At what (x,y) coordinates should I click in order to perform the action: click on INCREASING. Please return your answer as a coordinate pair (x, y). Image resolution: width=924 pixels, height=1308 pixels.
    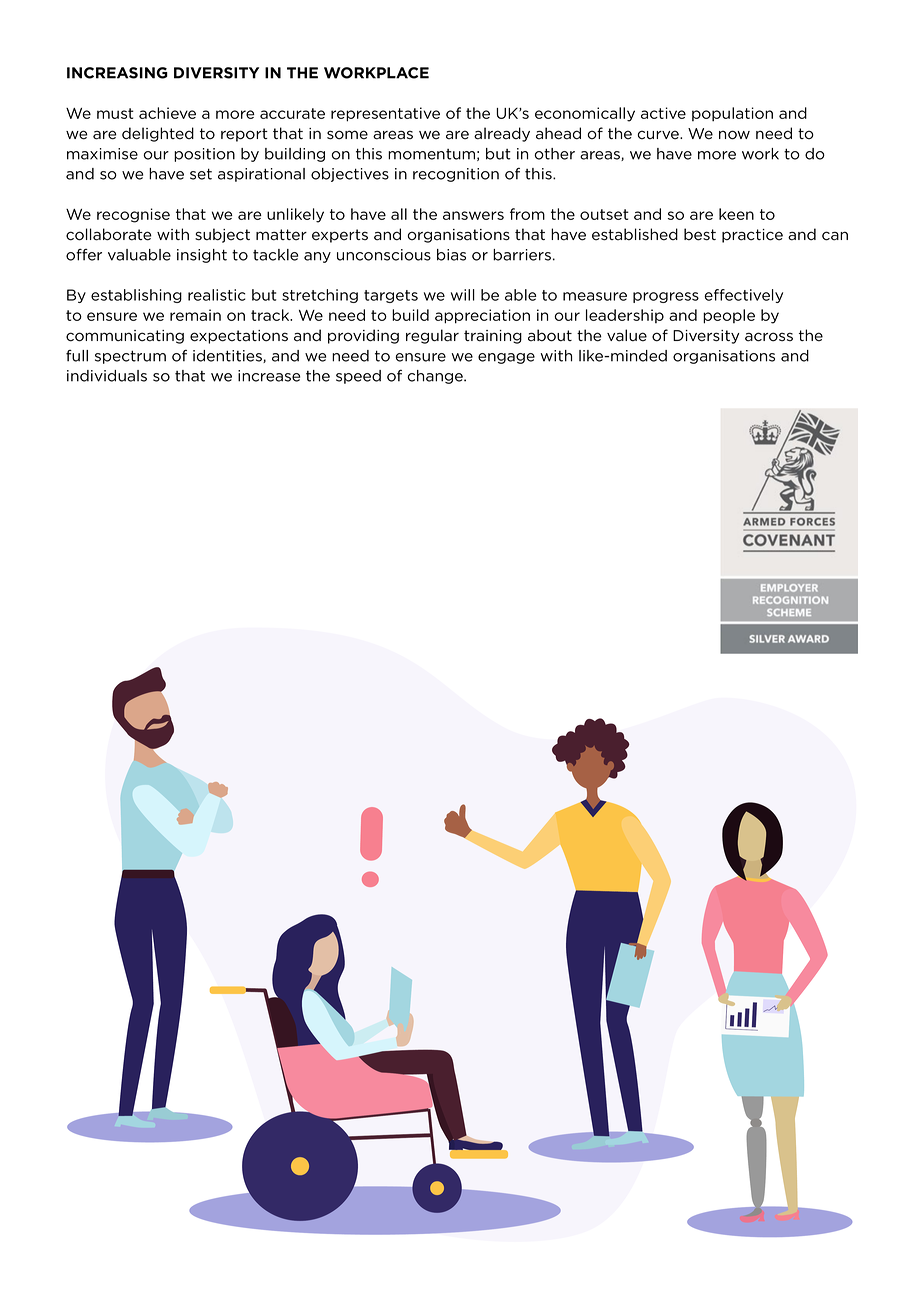
    Looking at the image, I should click on (117, 73).
